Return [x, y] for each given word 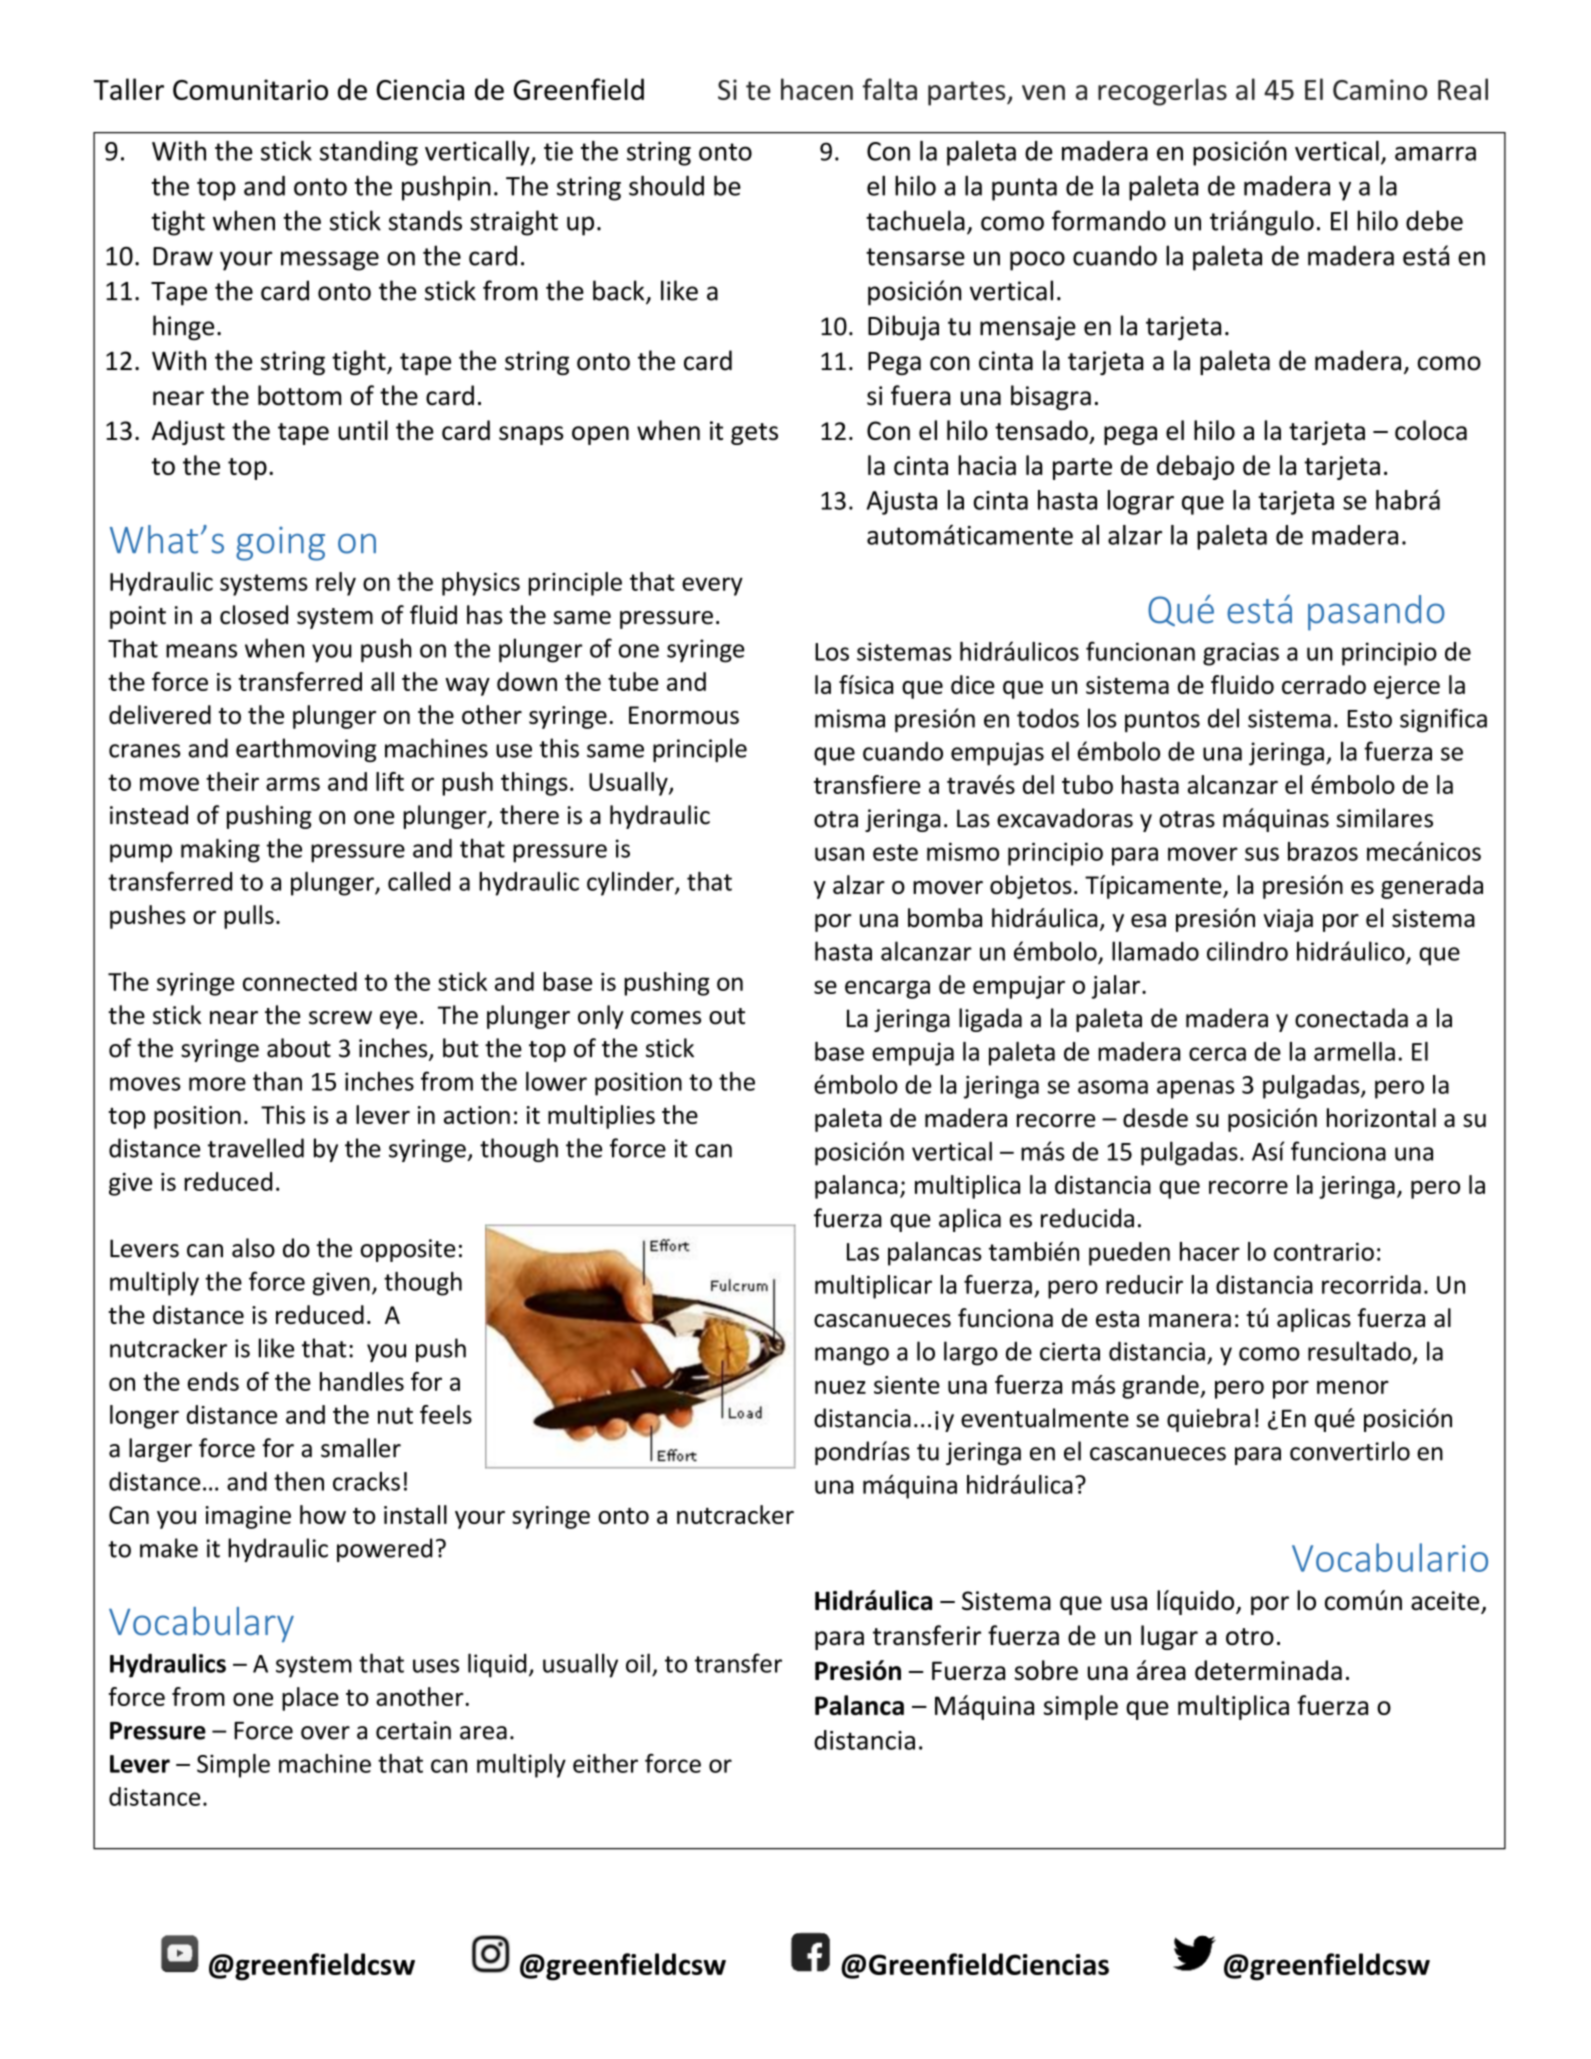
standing [369, 153]
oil [638, 1663]
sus [1262, 854]
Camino [1380, 89]
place [310, 1699]
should [666, 185]
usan [839, 854]
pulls [249, 917]
